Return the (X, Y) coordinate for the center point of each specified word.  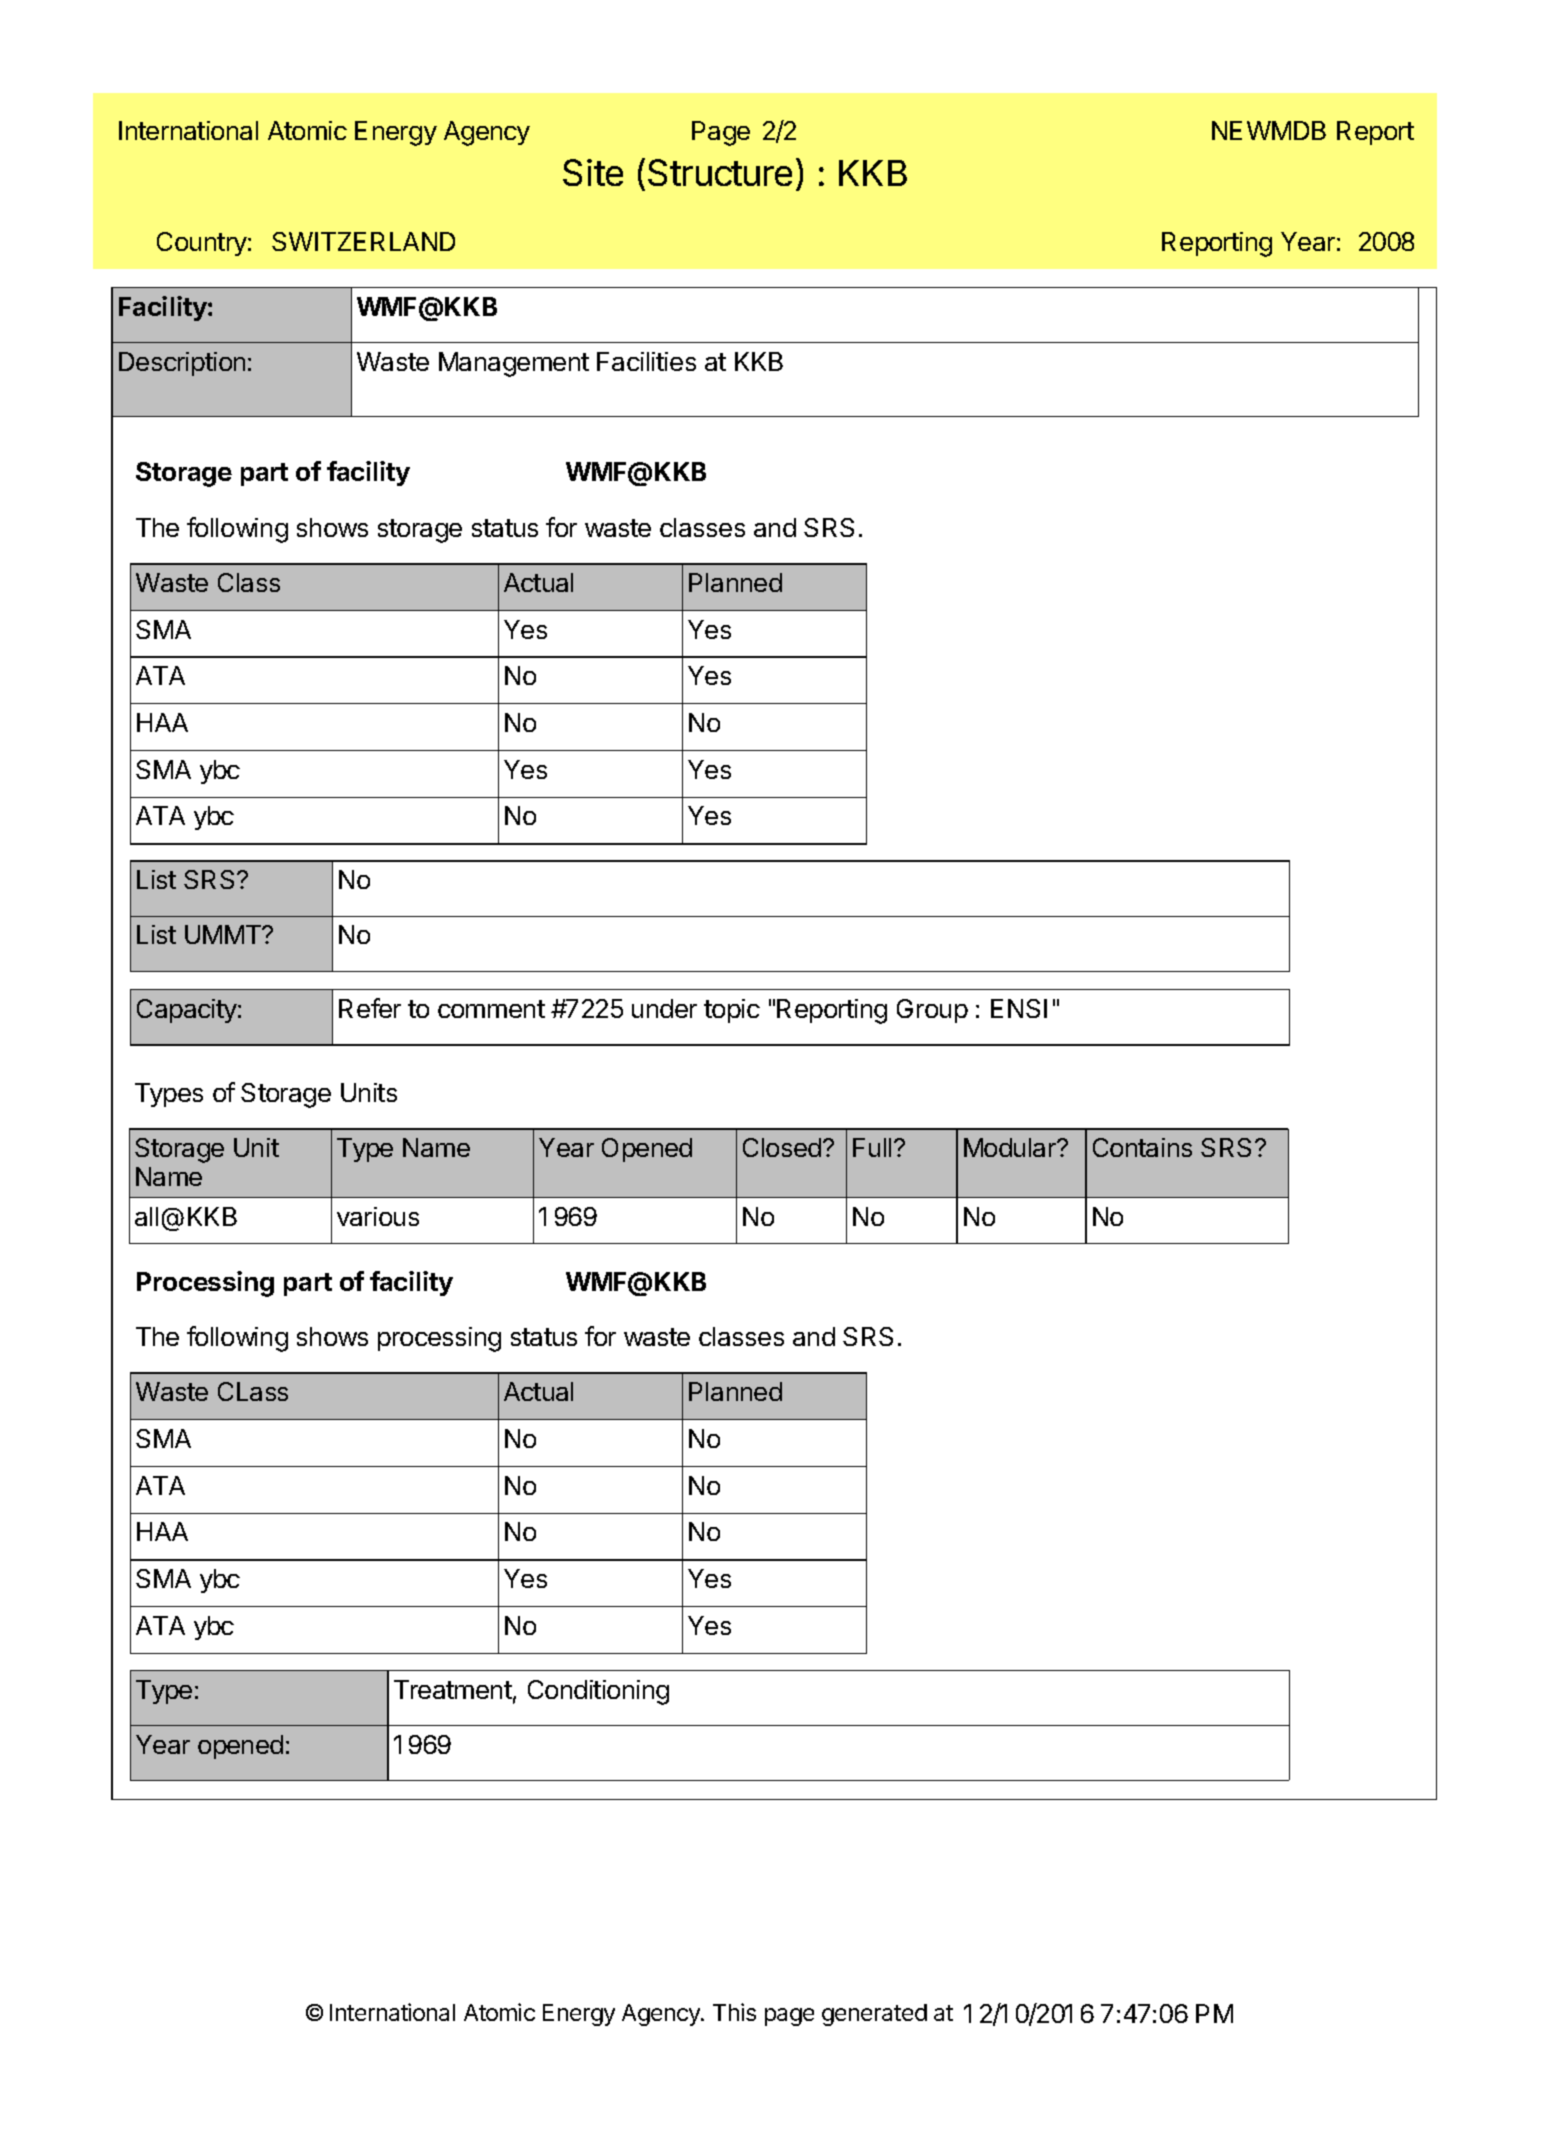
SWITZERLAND (363, 241)
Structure (720, 172)
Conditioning (598, 1692)
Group (932, 1011)
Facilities (646, 361)
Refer (370, 1008)
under (664, 1008)
